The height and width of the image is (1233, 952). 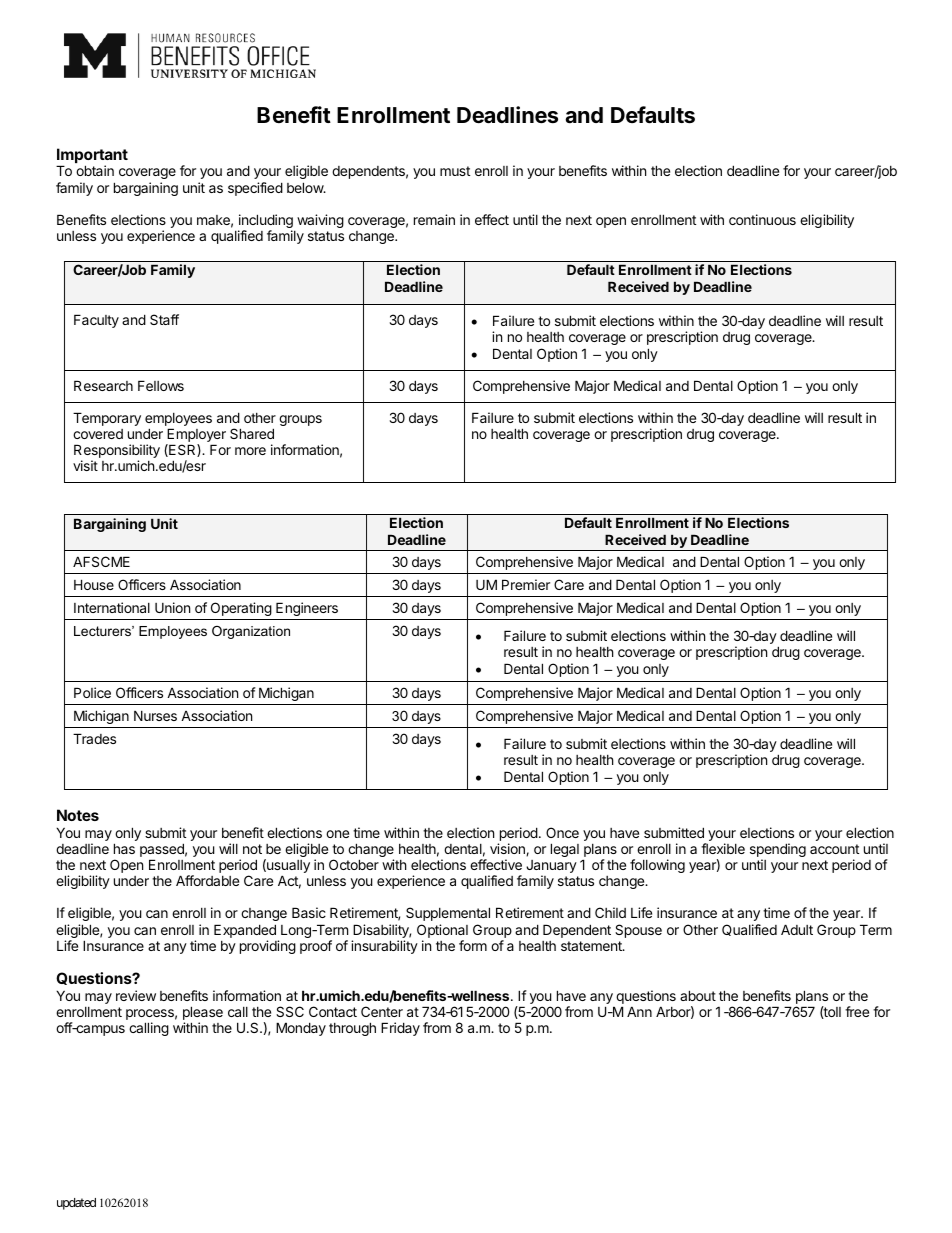 What do you see at coordinates (76, 1204) in the image?
I see `updated` at bounding box center [76, 1204].
